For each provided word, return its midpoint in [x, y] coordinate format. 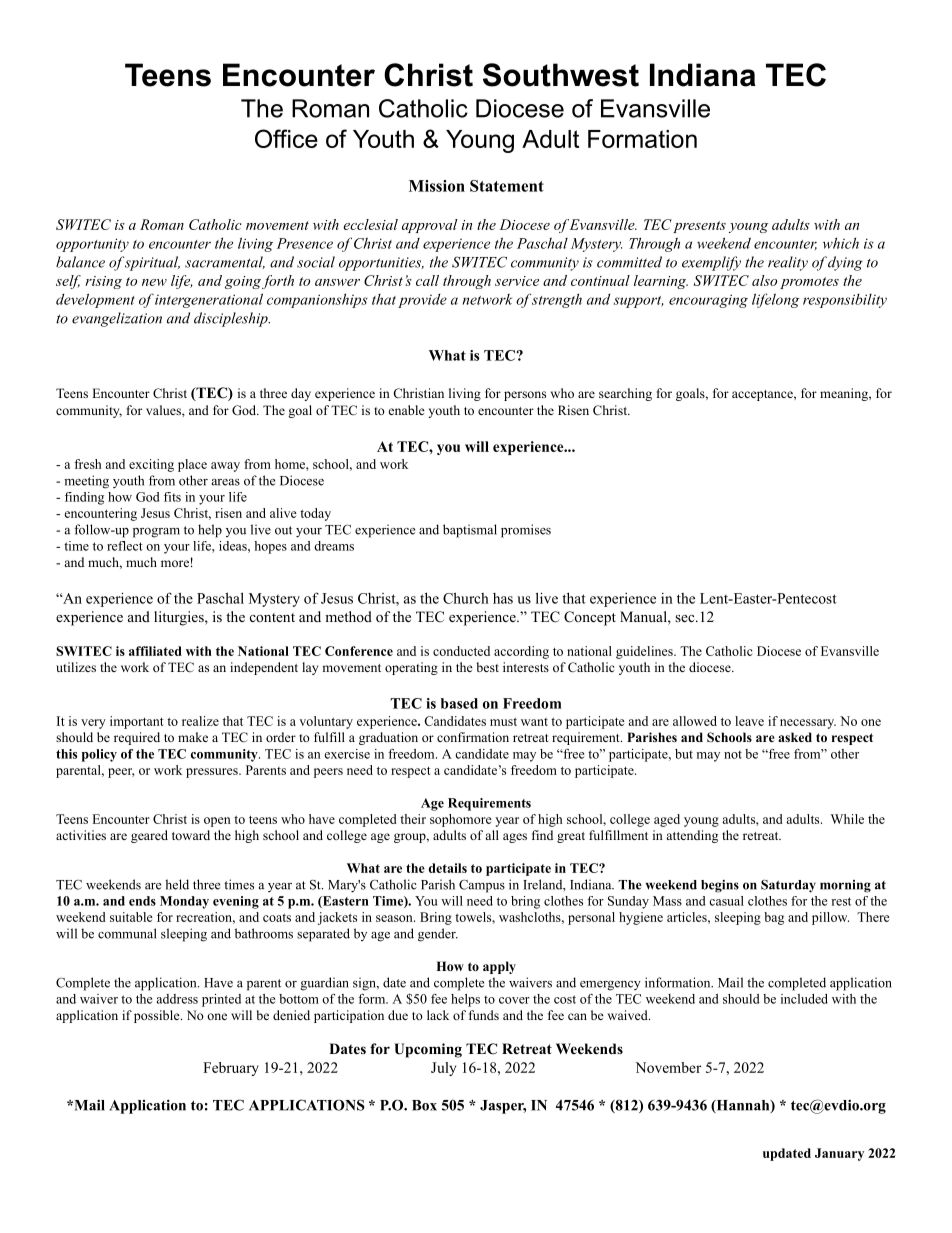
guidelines [645, 652]
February [231, 1069]
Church [466, 598]
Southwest [561, 75]
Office [286, 138]
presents [699, 227]
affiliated [155, 651]
